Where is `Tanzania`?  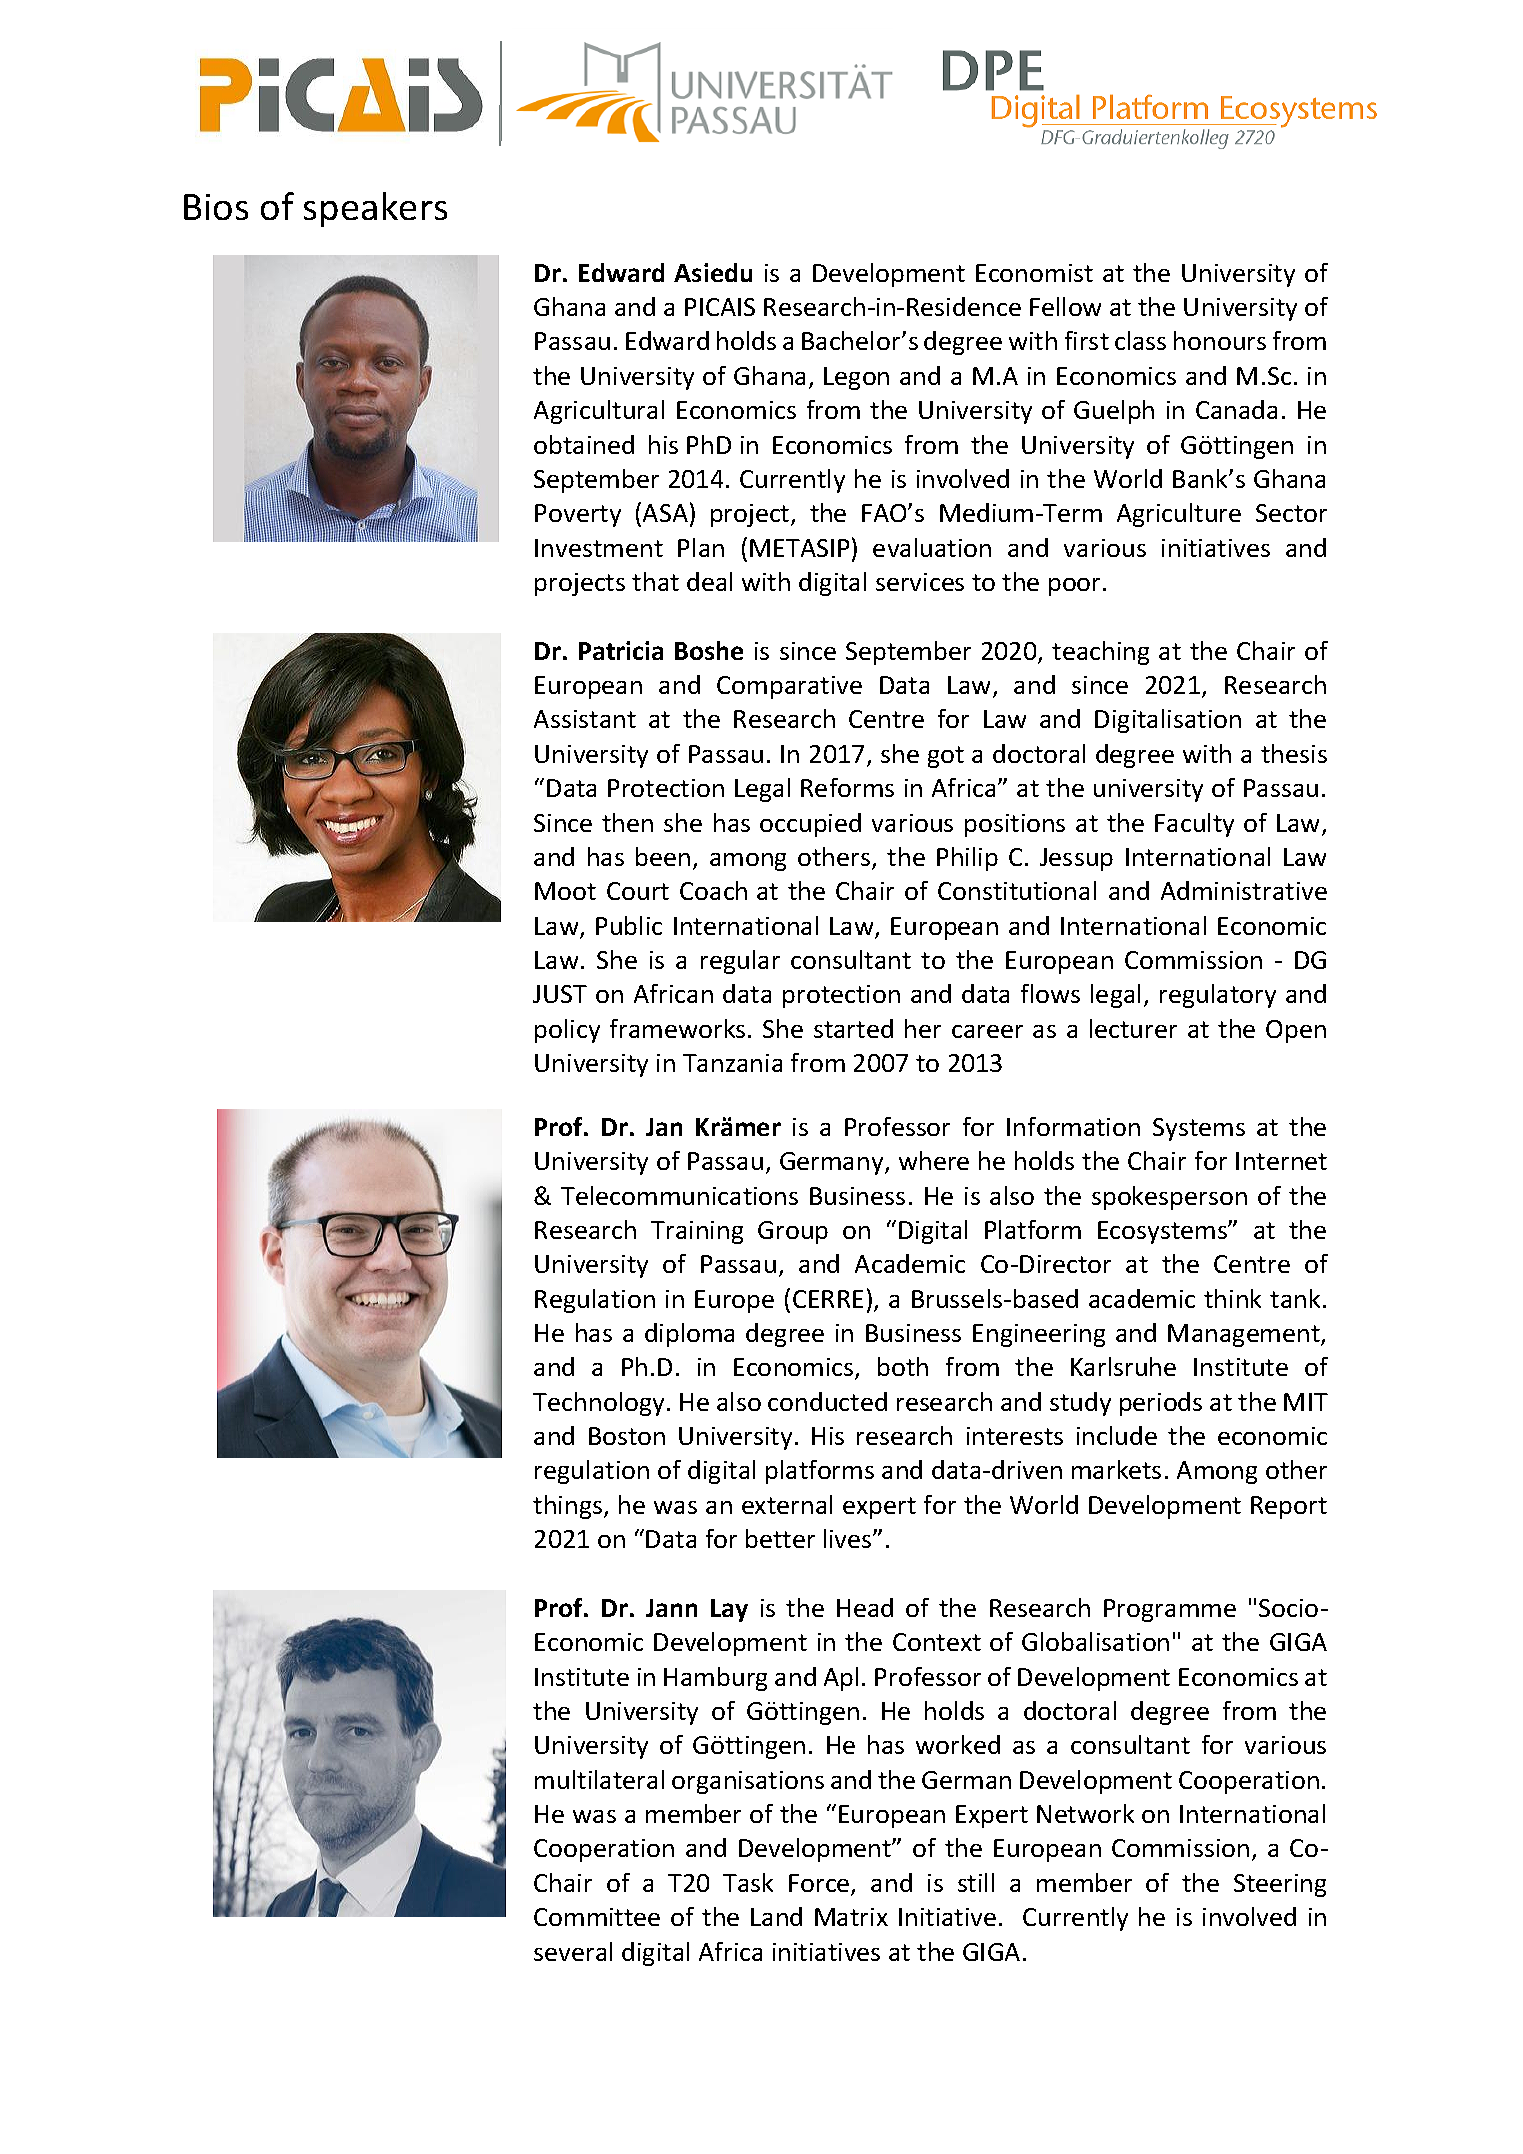 Tanzania is located at coordinates (732, 1063).
